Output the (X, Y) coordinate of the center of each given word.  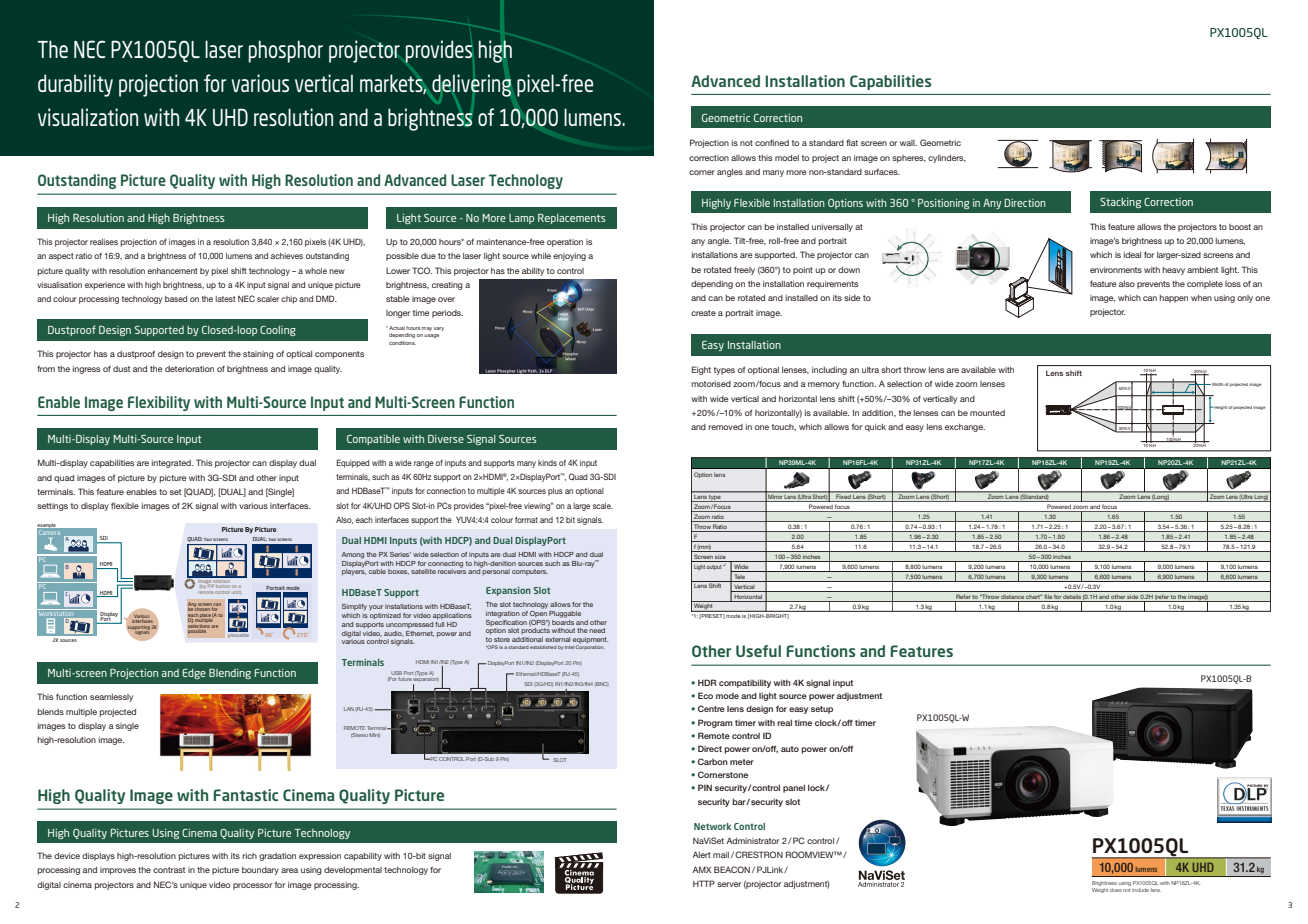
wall (908, 143)
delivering (471, 85)
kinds (547, 463)
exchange (965, 428)
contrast (169, 870)
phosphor (286, 51)
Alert (701, 854)
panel (794, 788)
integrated (172, 464)
